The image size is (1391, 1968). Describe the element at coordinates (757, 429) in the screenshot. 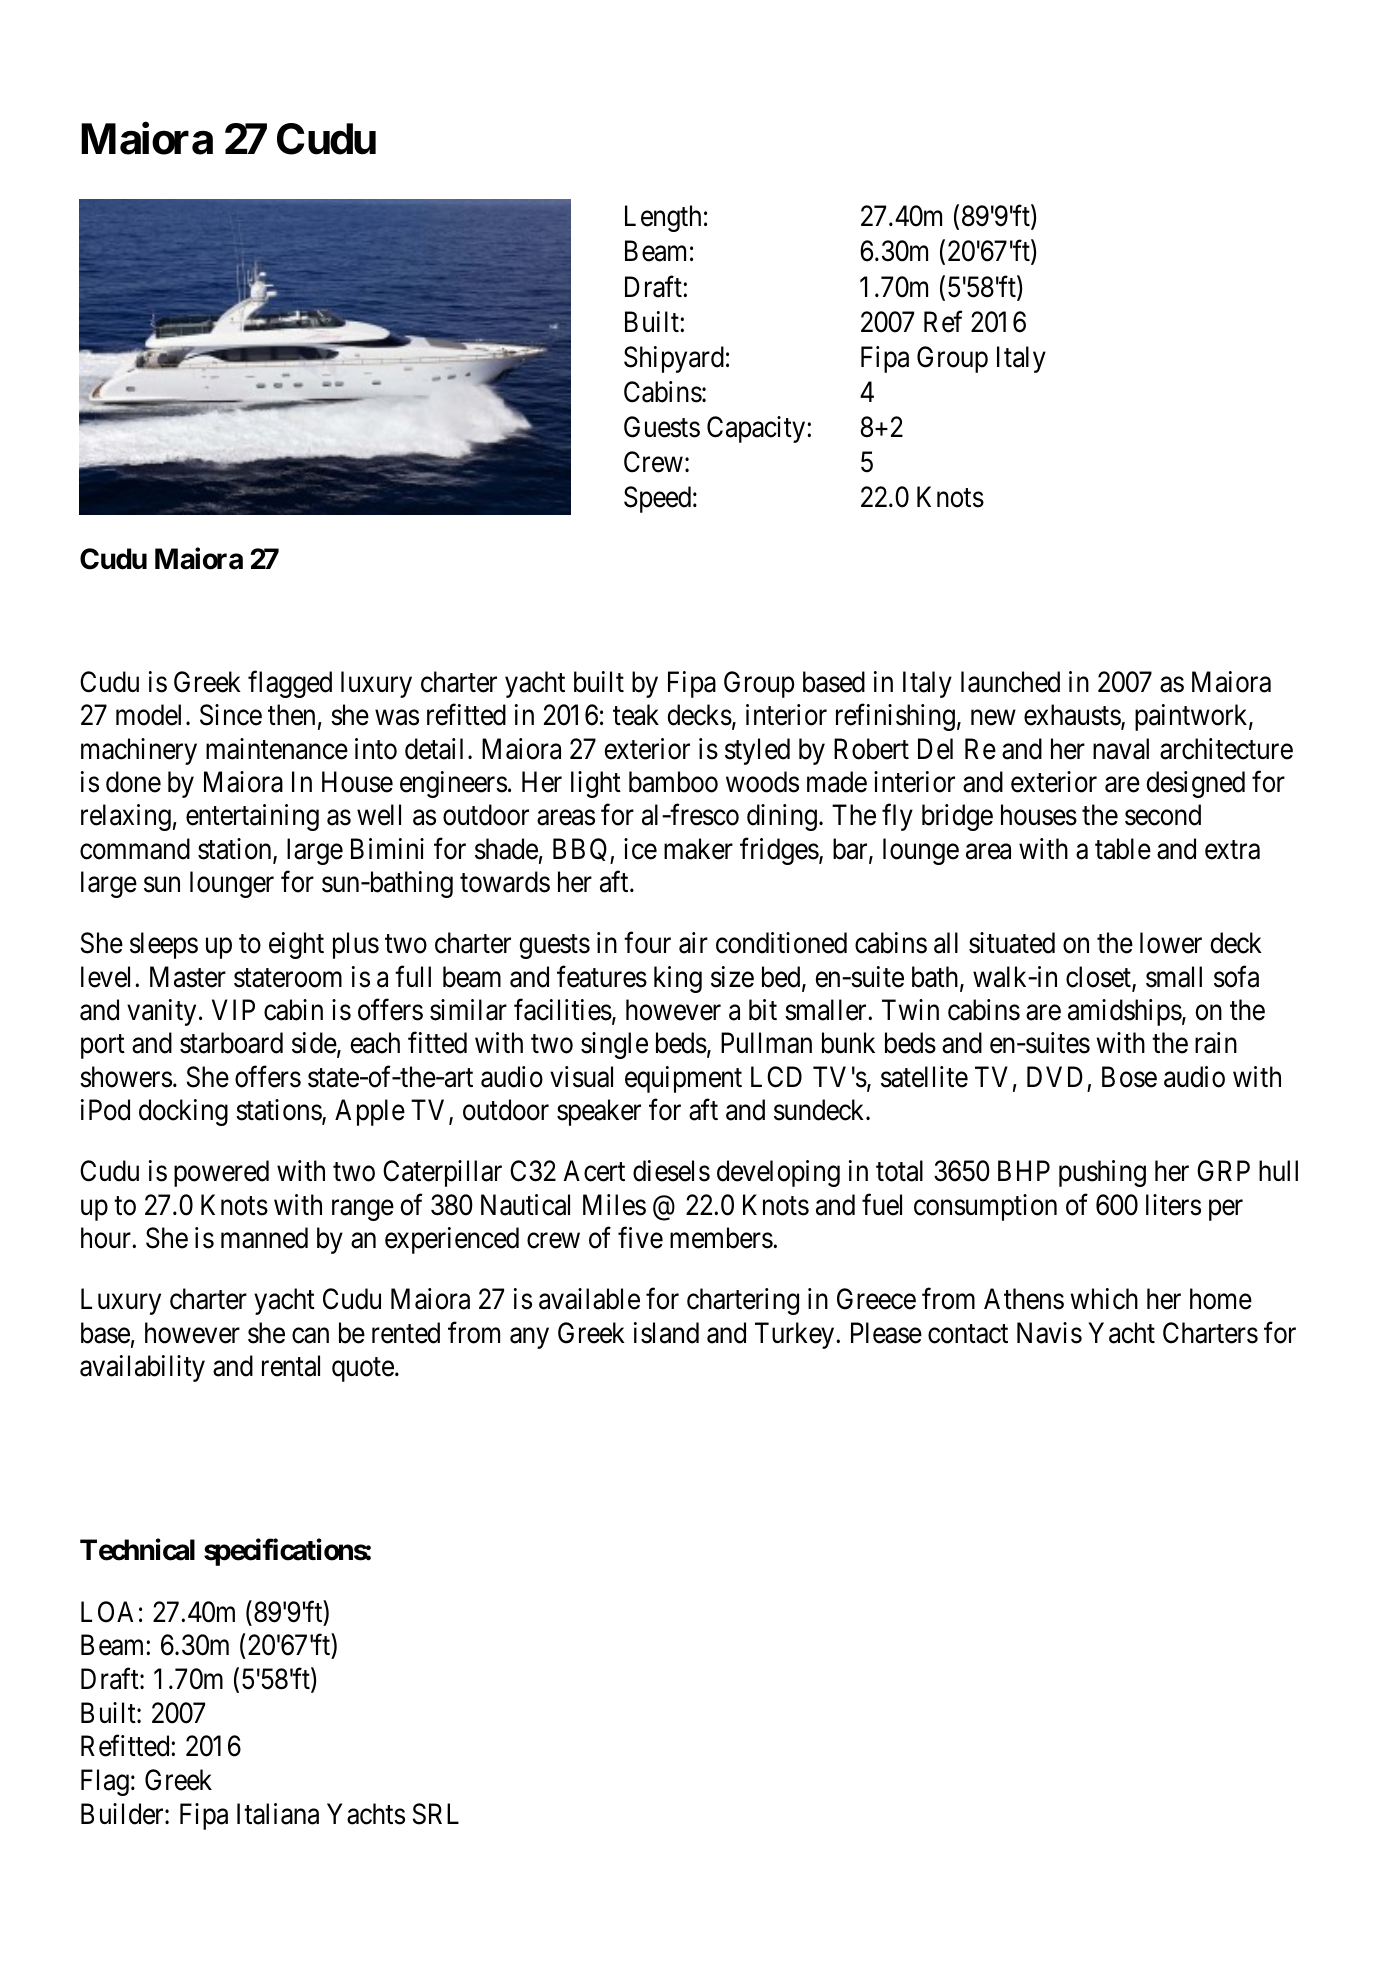

I see `Capacity` at that location.
